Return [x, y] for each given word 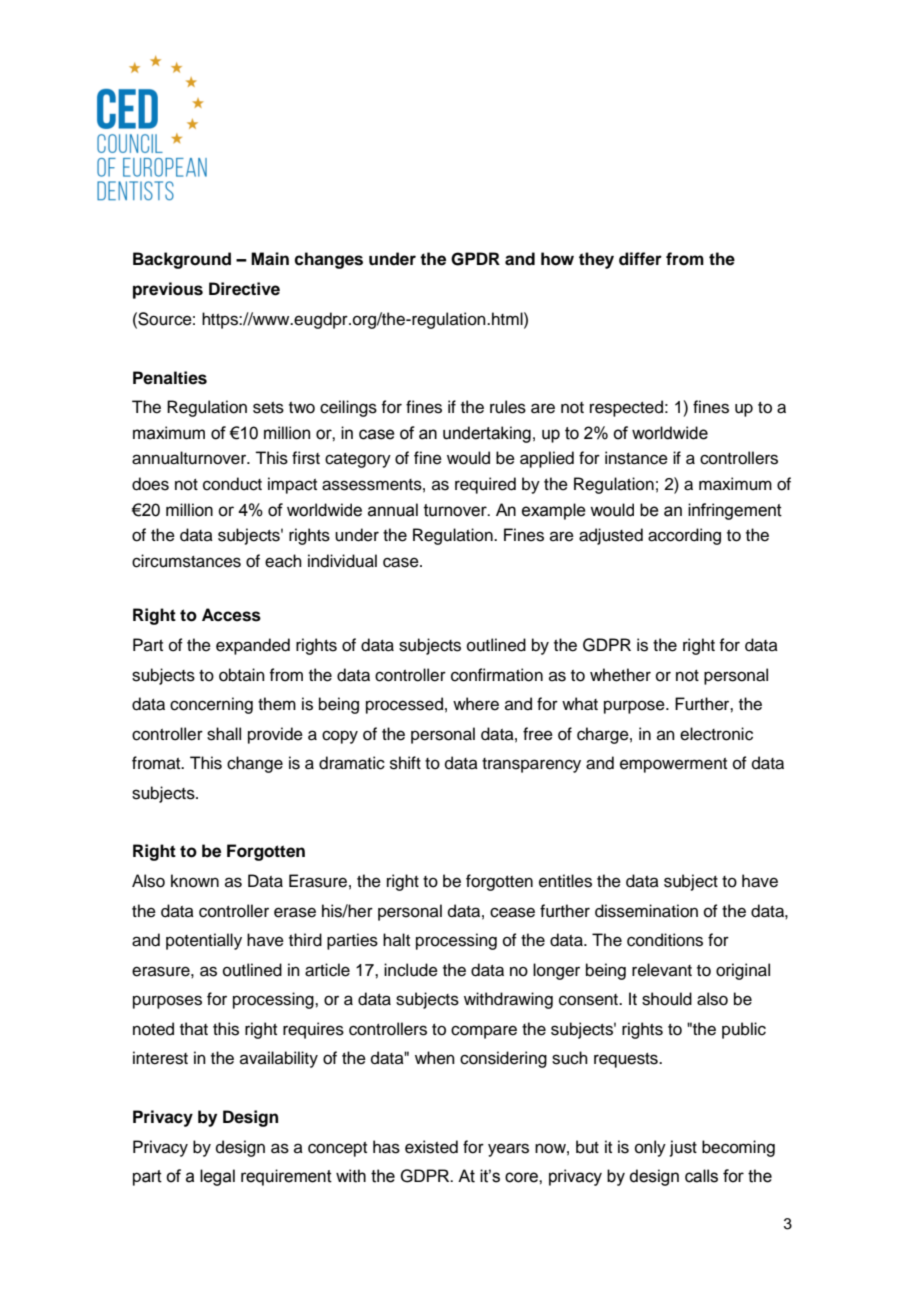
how [557, 259]
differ [640, 259]
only [650, 1148]
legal [217, 1177]
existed [431, 1147]
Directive [244, 289]
